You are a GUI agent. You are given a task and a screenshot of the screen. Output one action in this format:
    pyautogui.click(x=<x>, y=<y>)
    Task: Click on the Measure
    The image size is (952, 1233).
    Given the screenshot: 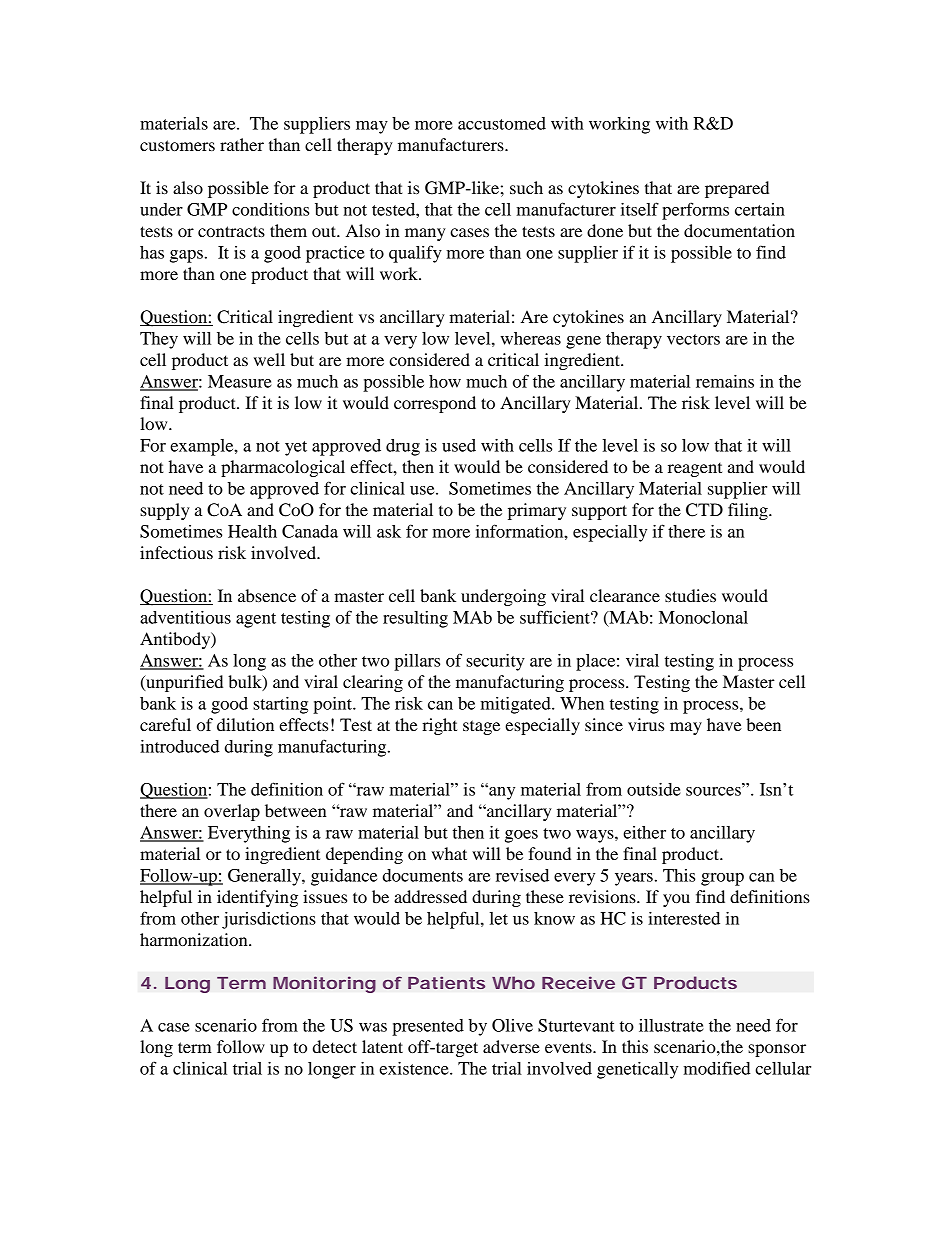 What is the action you would take?
    pyautogui.click(x=240, y=381)
